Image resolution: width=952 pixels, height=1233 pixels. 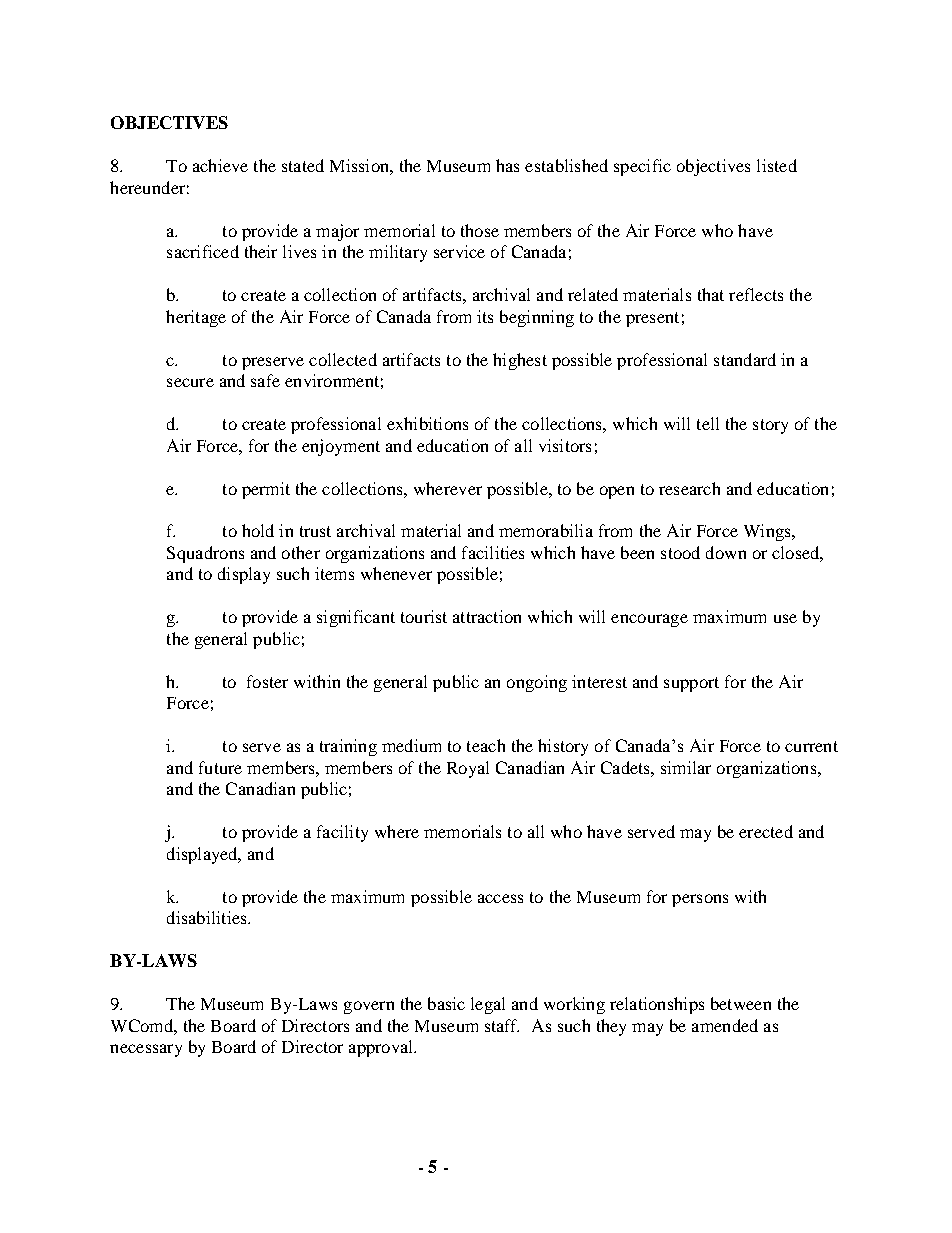 I want to click on achieve, so click(x=220, y=165).
